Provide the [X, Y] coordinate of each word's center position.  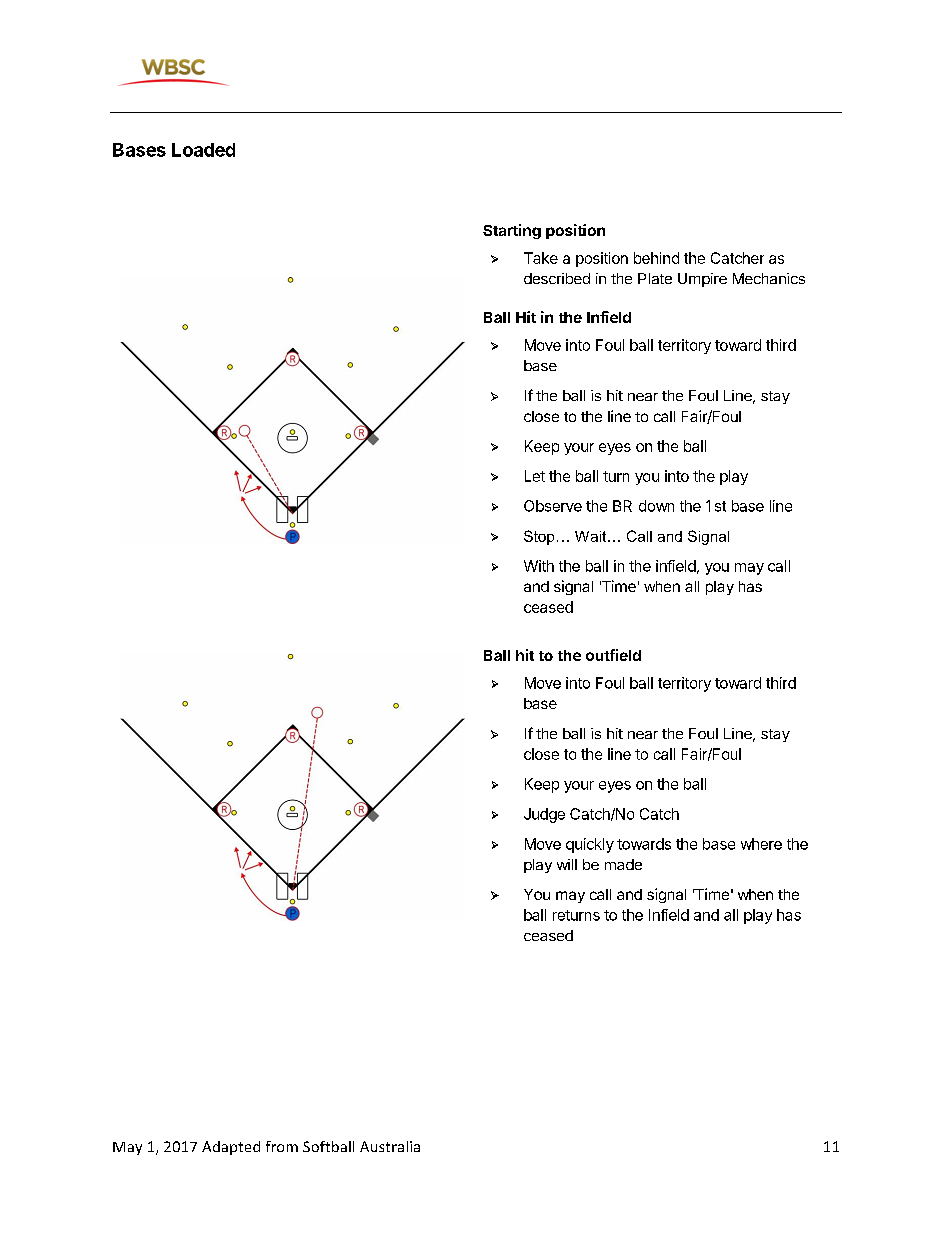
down [656, 506]
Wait [592, 536]
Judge [544, 815]
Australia [390, 1146]
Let [535, 476]
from [282, 1146]
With [539, 566]
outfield [613, 655]
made [623, 864]
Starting [512, 231]
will [567, 864]
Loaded [203, 150]
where [761, 844]
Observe [553, 506]
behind [656, 258]
